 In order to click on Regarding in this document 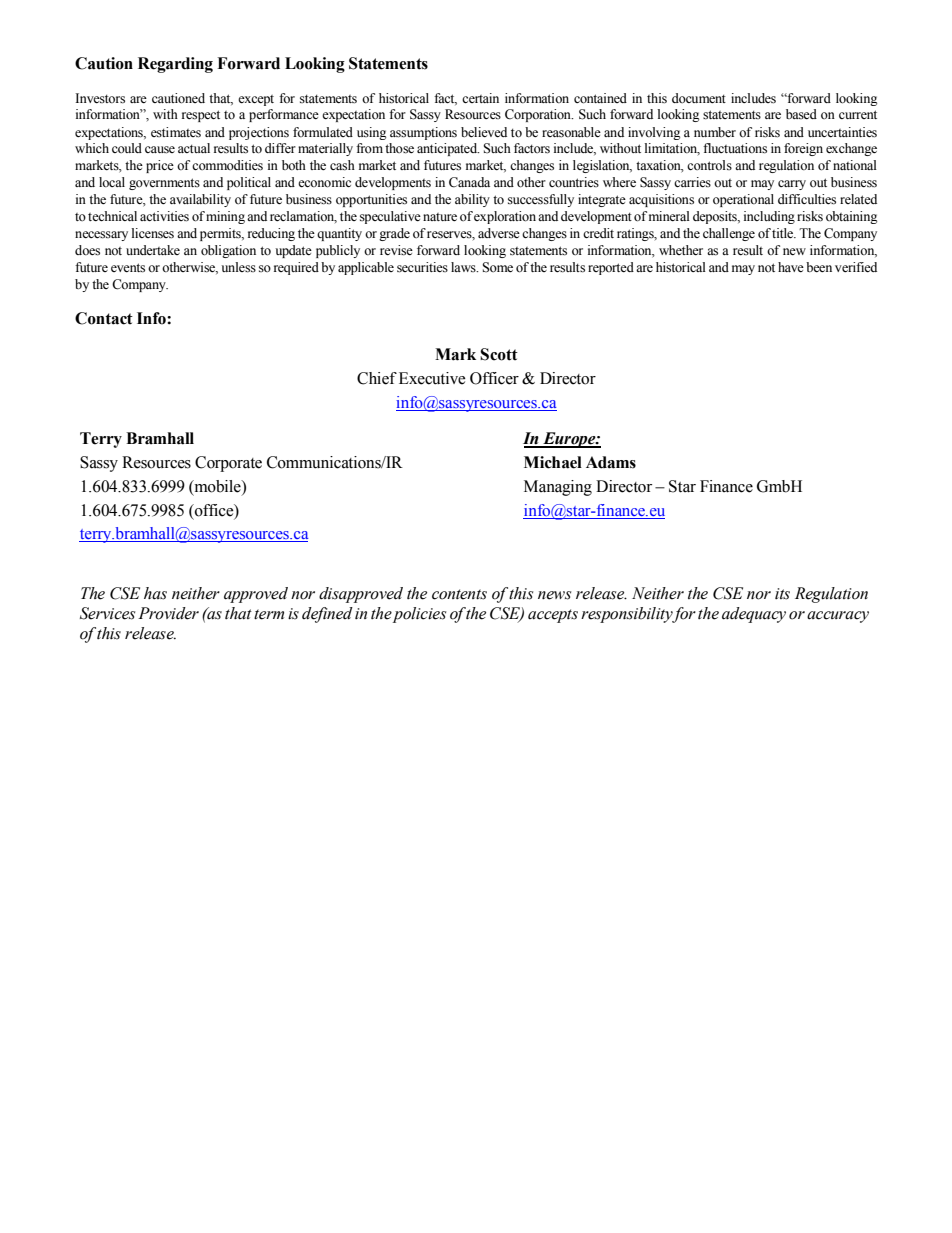, I will do `click(175, 65)`.
